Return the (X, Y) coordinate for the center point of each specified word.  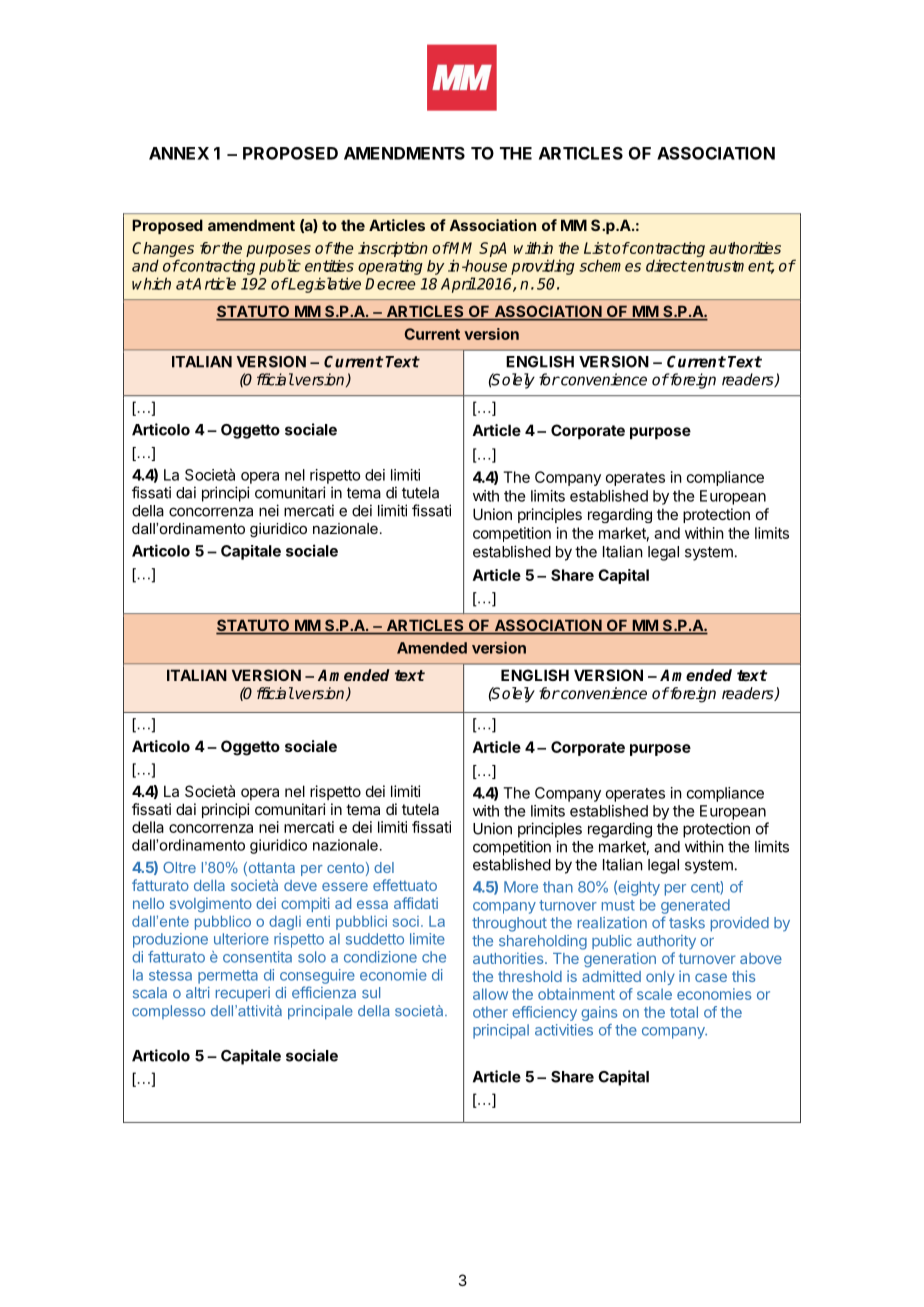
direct (666, 266)
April (458, 285)
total (684, 1012)
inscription (393, 249)
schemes (610, 265)
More (521, 887)
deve (300, 885)
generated (695, 906)
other (490, 1012)
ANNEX (179, 153)
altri (198, 993)
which (151, 283)
